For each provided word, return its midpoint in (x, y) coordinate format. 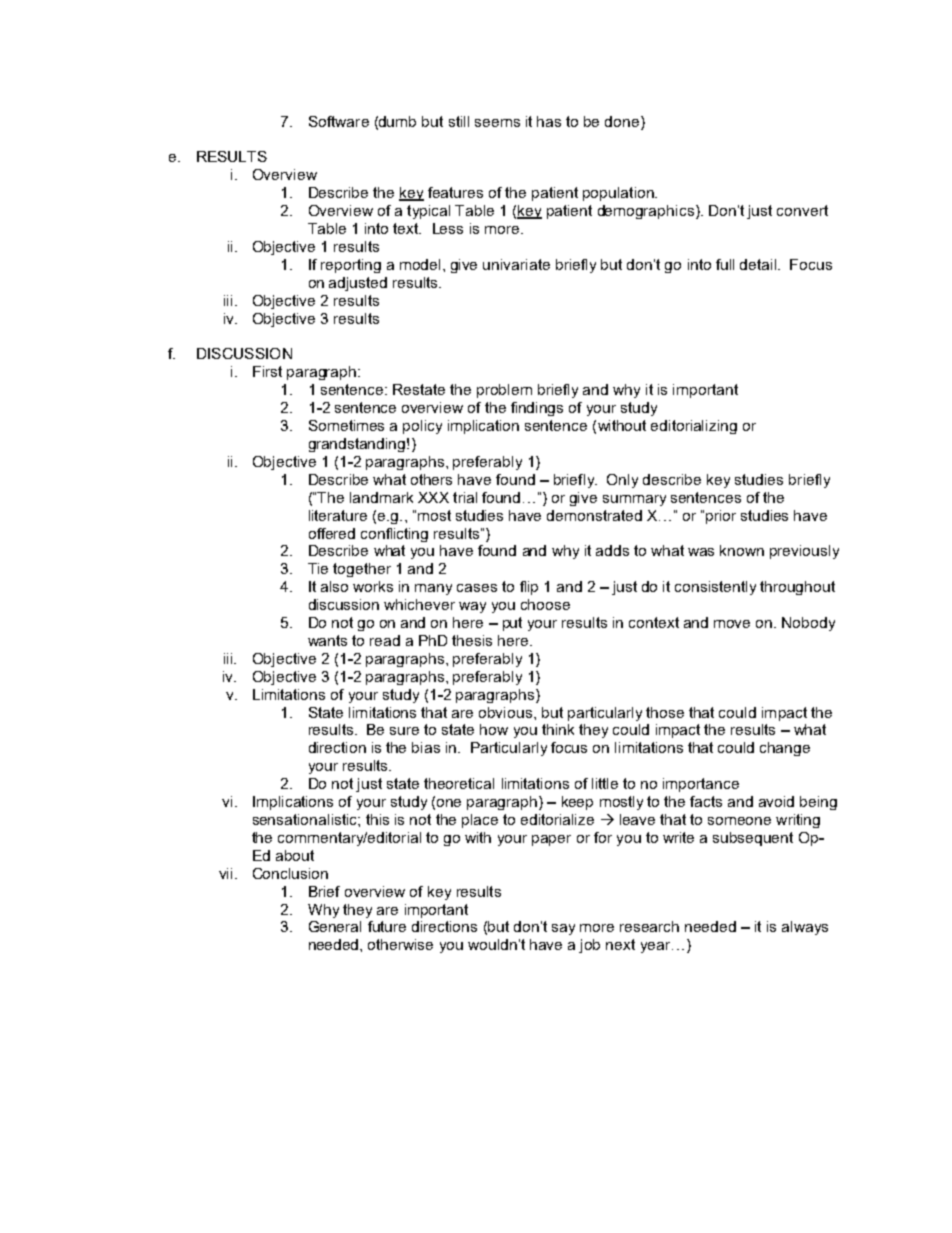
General (335, 926)
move (732, 624)
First (267, 371)
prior (721, 517)
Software (339, 121)
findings (537, 409)
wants (327, 640)
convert (802, 210)
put (512, 624)
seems (497, 123)
